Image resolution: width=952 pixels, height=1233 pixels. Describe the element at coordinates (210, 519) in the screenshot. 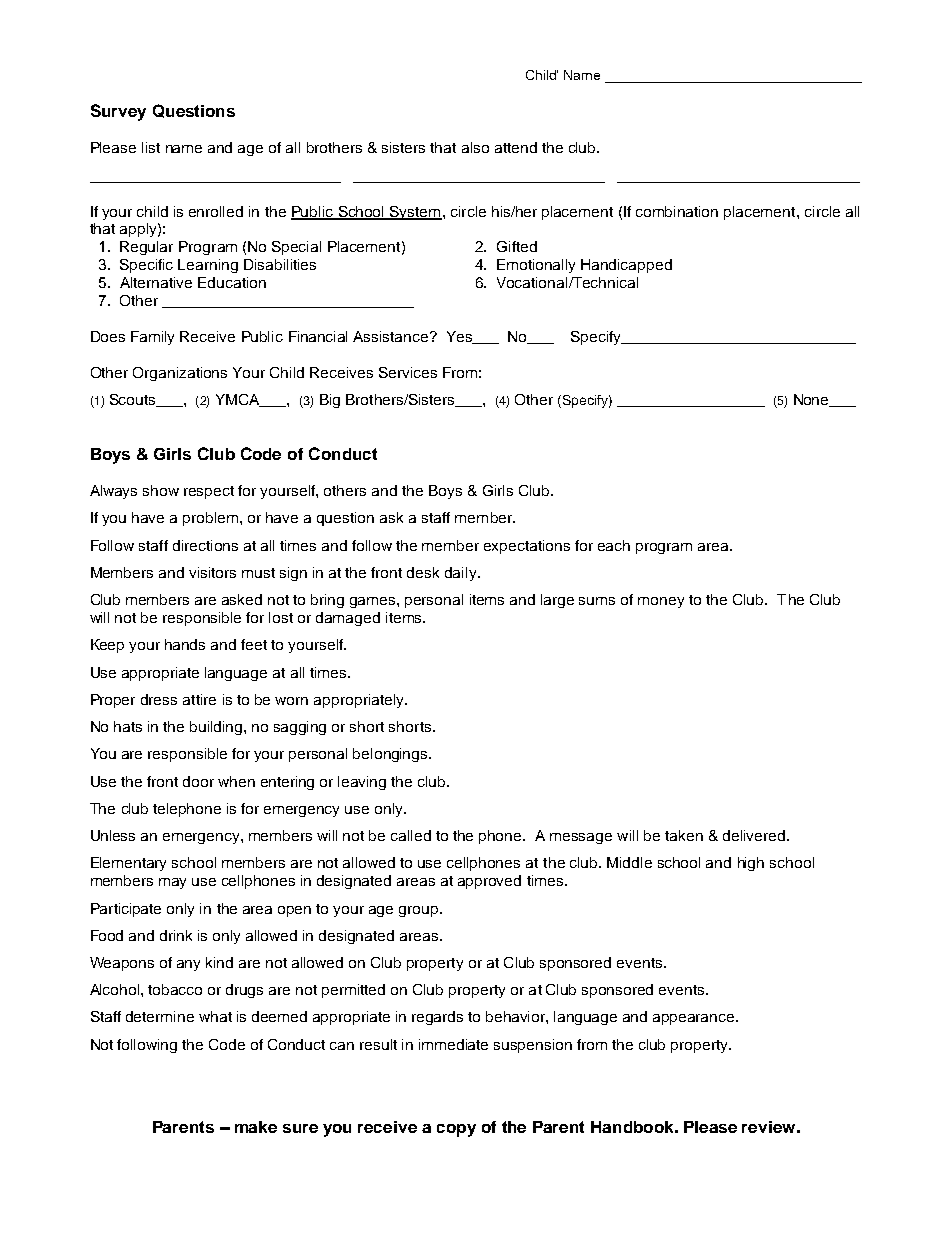

I see `problem` at that location.
